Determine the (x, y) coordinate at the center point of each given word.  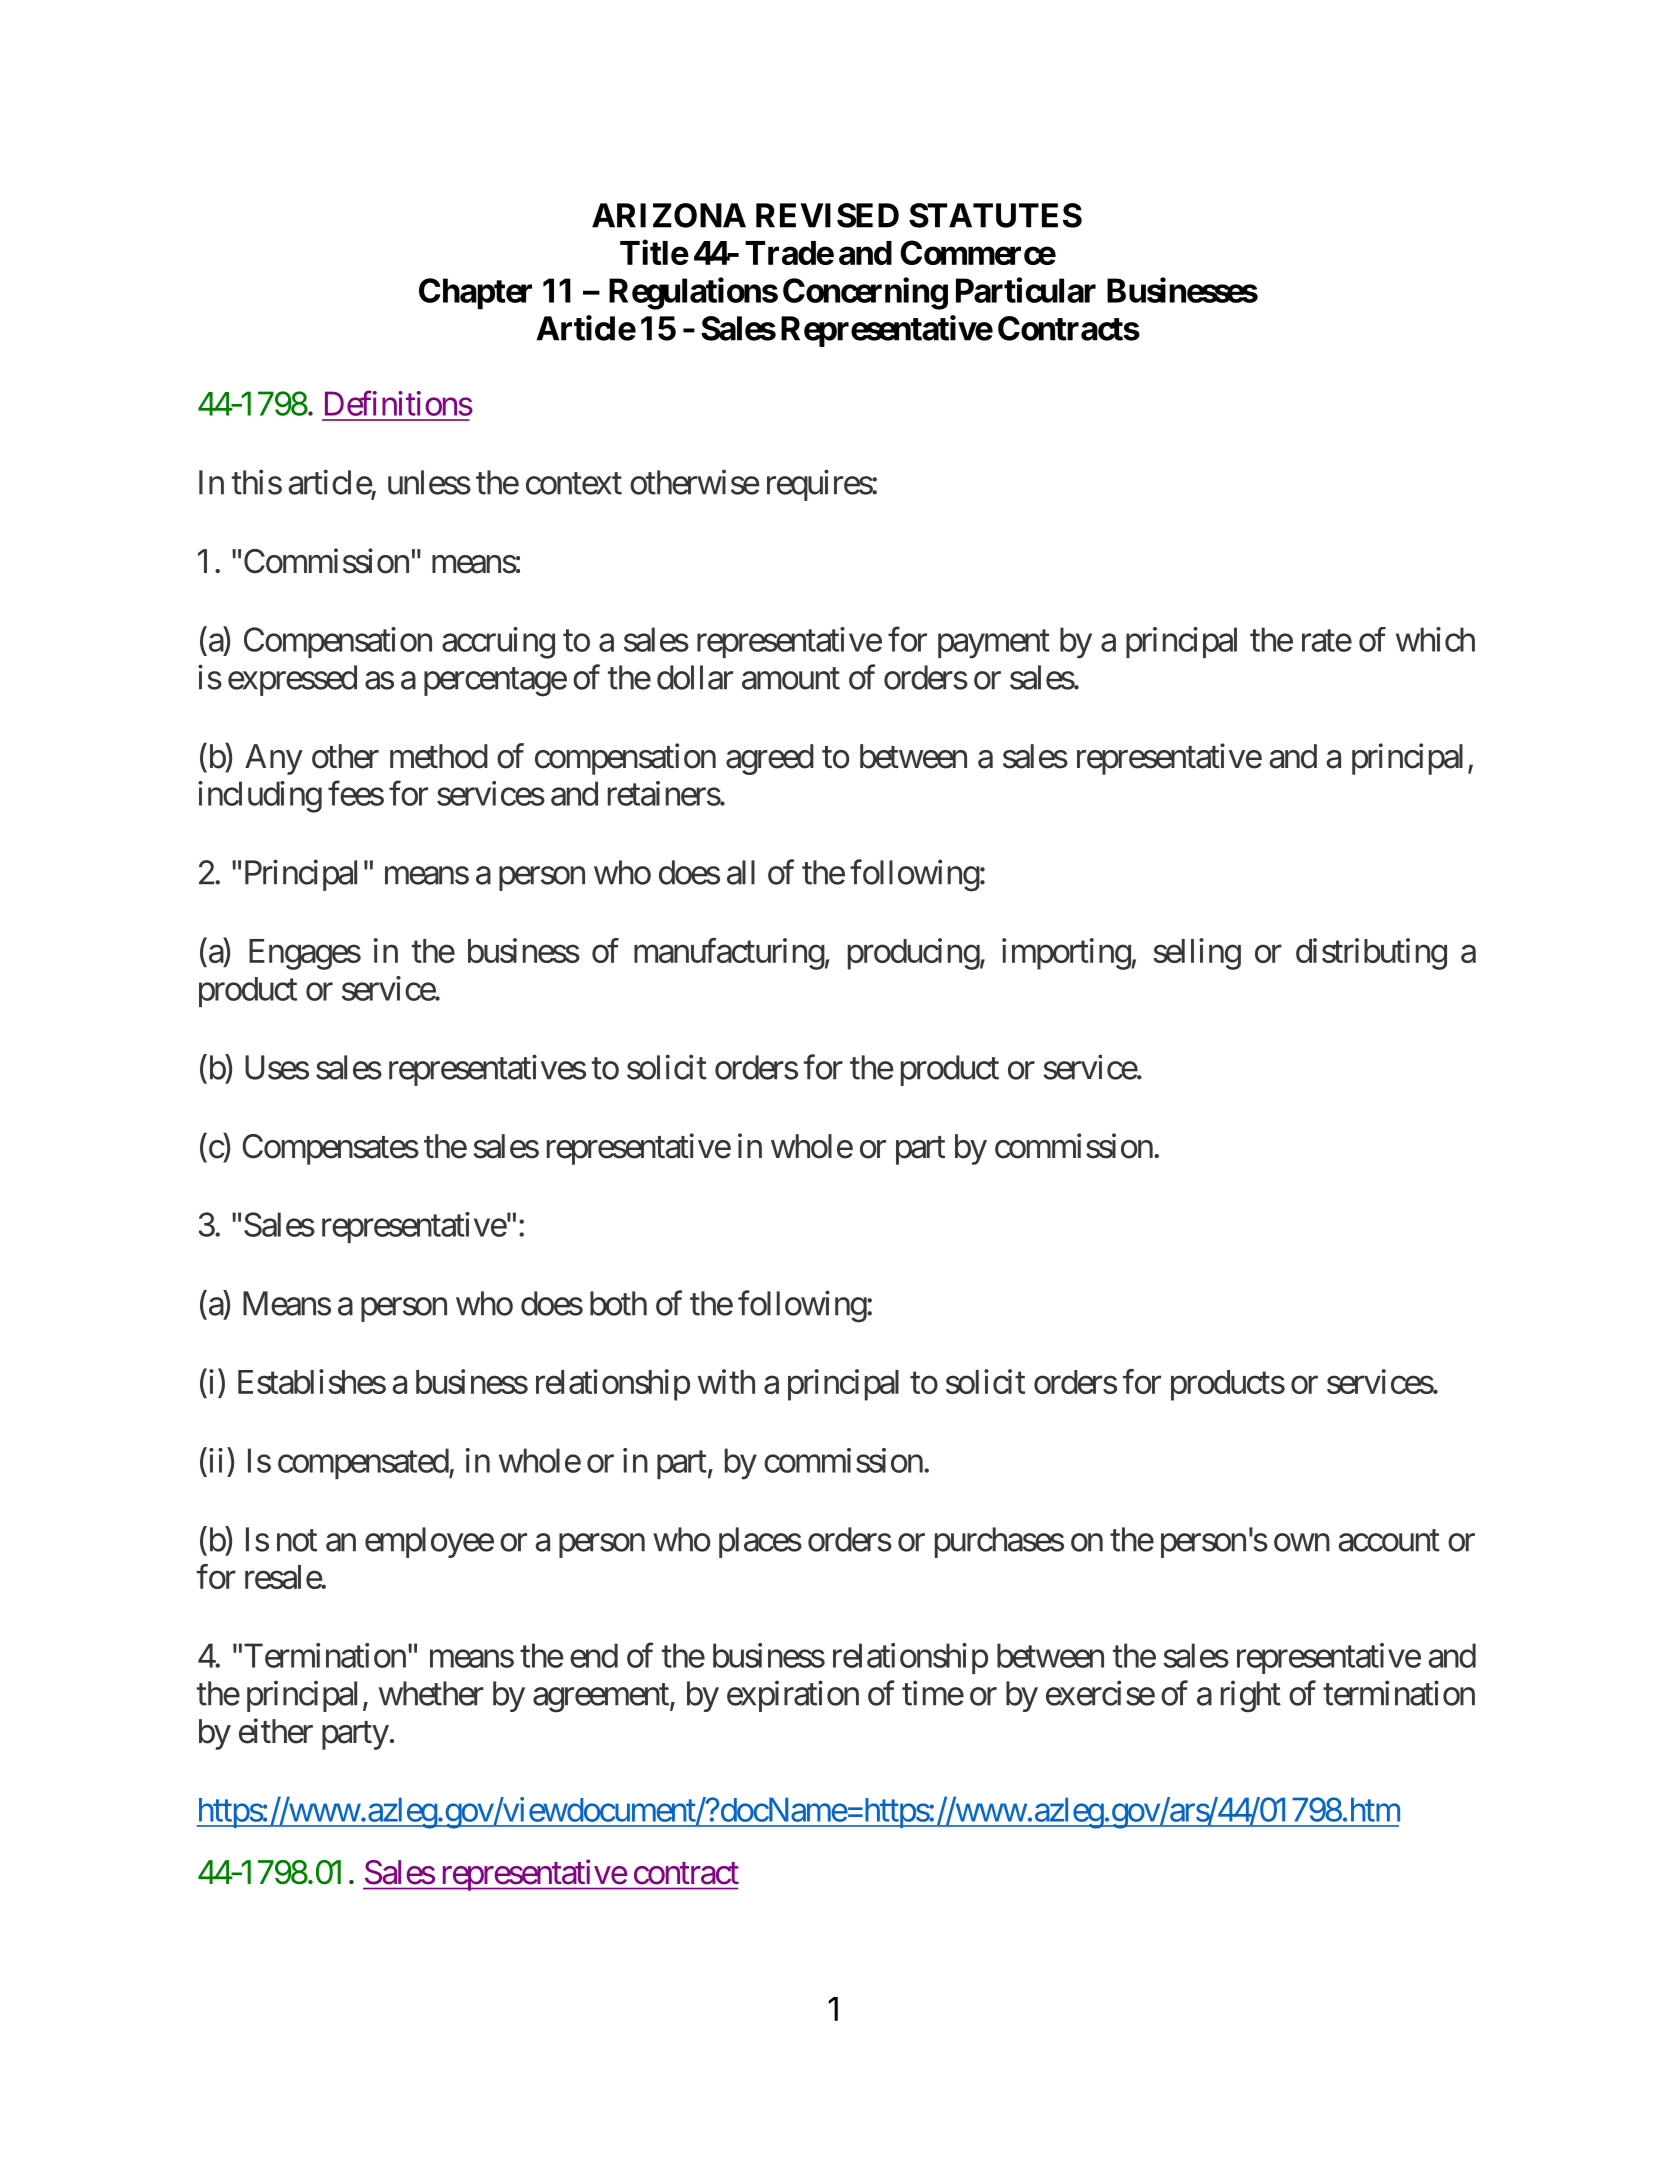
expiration (793, 1696)
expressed (292, 680)
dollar (695, 677)
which (1435, 639)
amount (791, 679)
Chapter (475, 293)
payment (994, 644)
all (741, 872)
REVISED (827, 215)
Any (274, 759)
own (1302, 1543)
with (726, 1381)
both (618, 1303)
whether (431, 1693)
